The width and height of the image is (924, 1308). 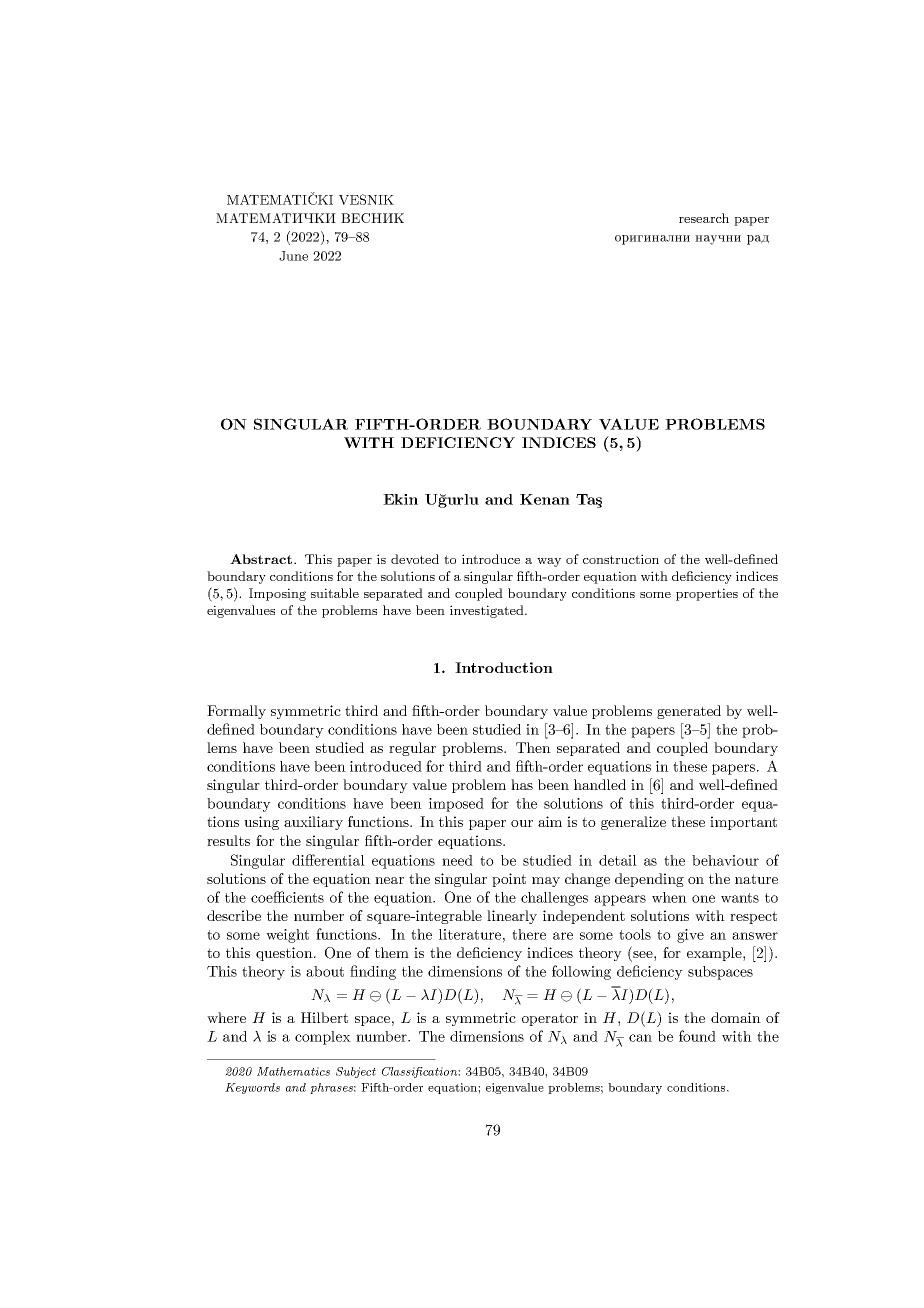 What do you see at coordinates (758, 240) in the image?
I see `rad` at bounding box center [758, 240].
